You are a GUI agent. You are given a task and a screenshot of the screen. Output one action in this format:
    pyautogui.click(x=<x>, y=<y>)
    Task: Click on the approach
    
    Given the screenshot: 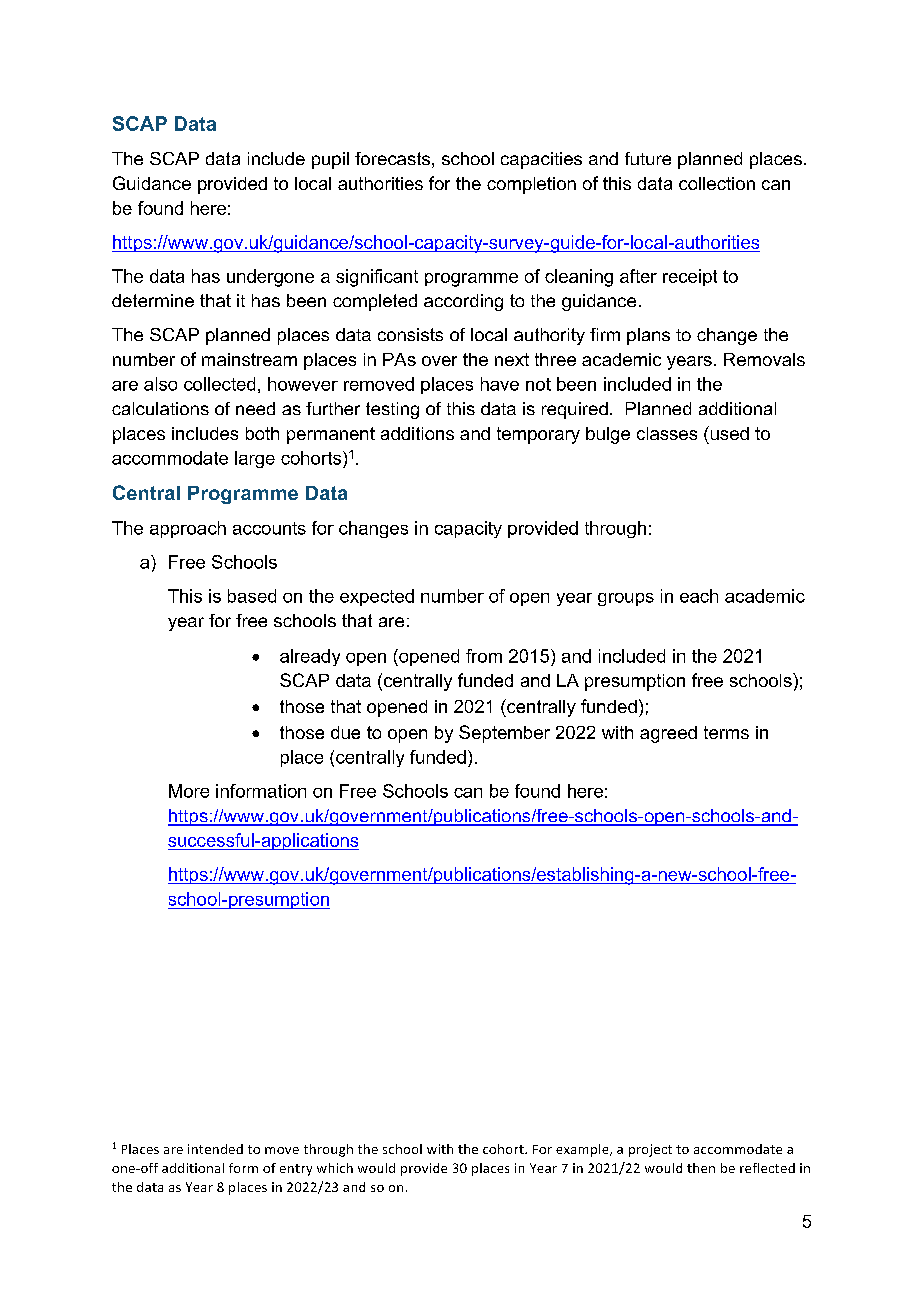 What is the action you would take?
    pyautogui.click(x=188, y=529)
